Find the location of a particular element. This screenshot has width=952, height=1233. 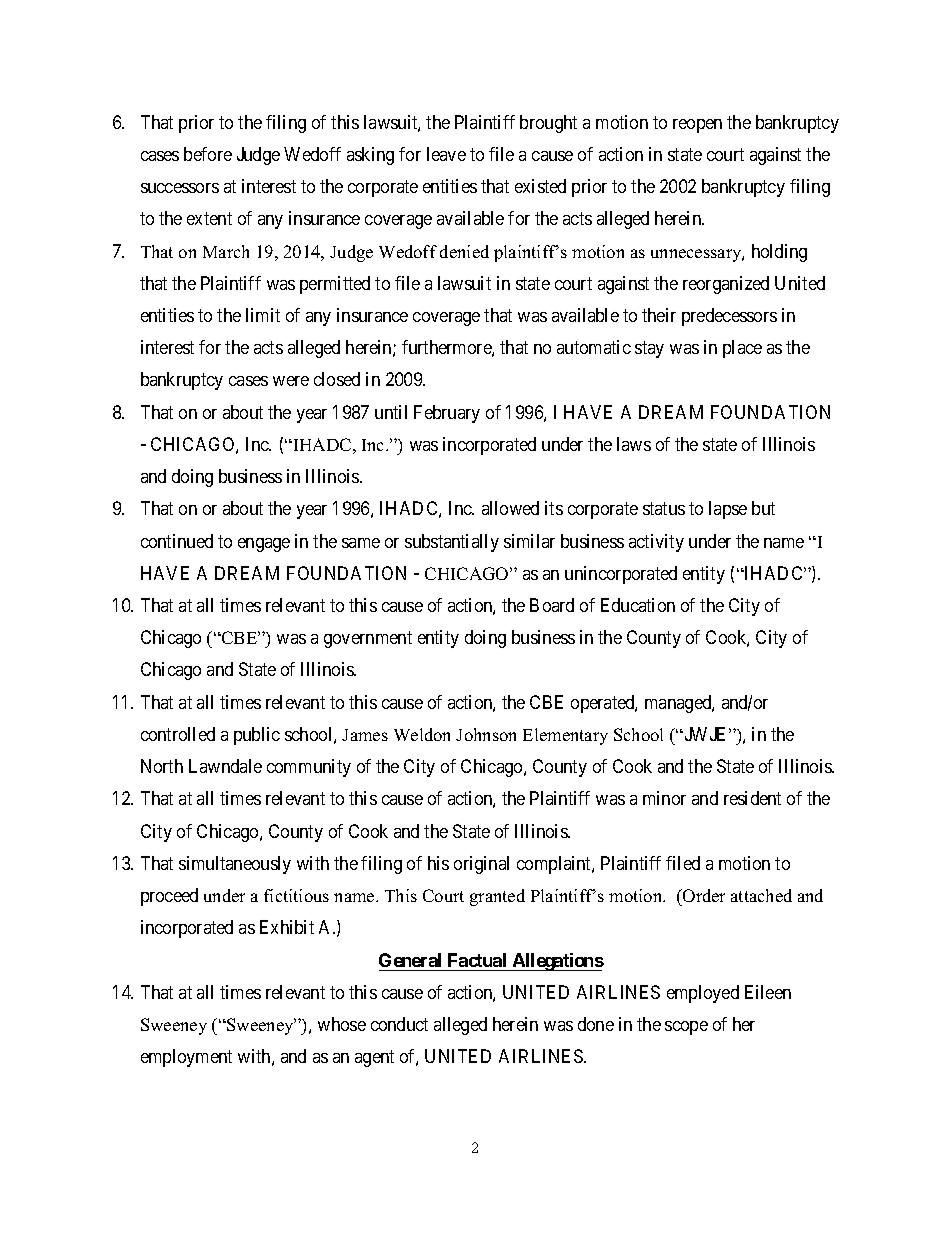

before is located at coordinates (208, 154).
